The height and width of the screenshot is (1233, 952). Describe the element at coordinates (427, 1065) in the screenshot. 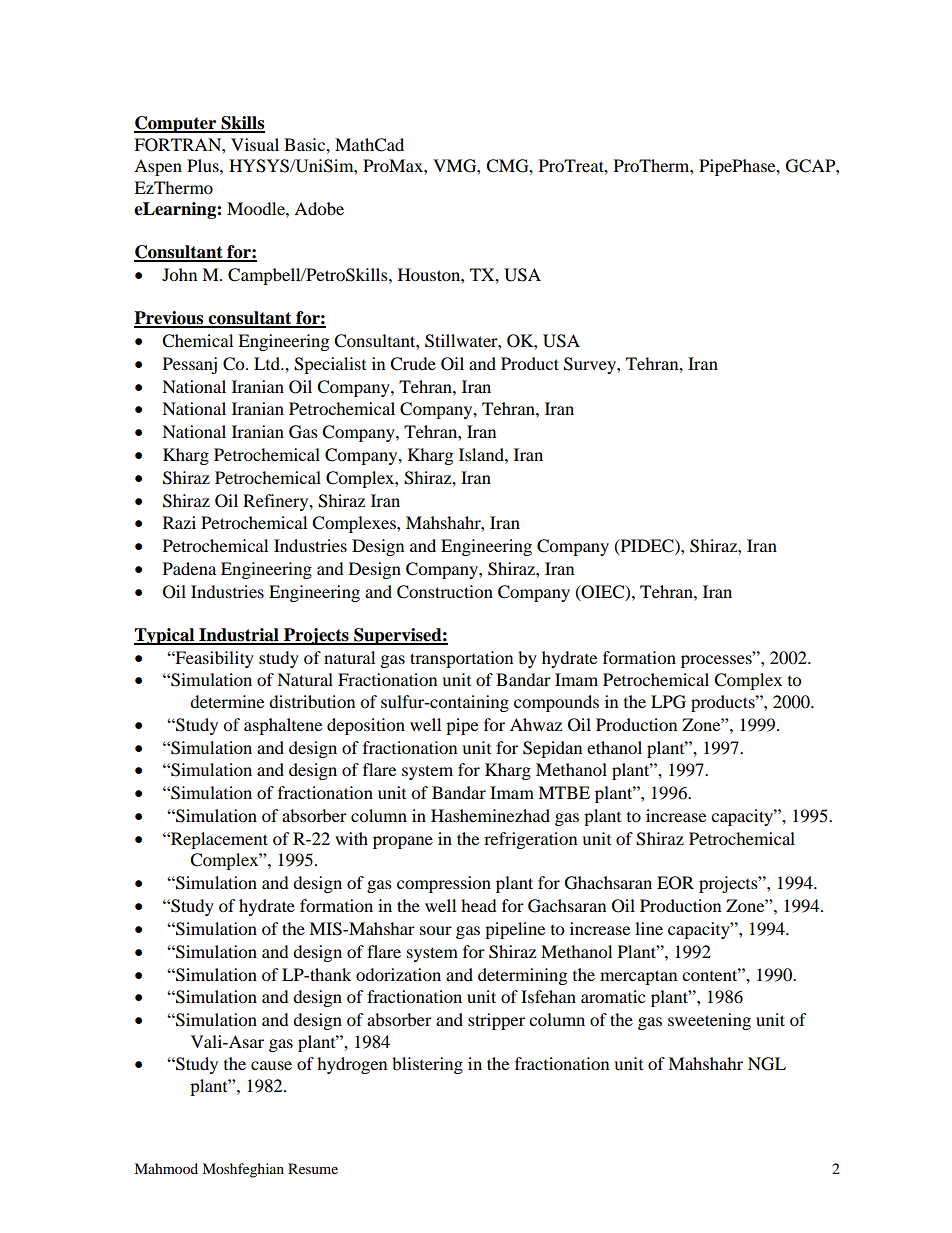

I see `blistering` at that location.
